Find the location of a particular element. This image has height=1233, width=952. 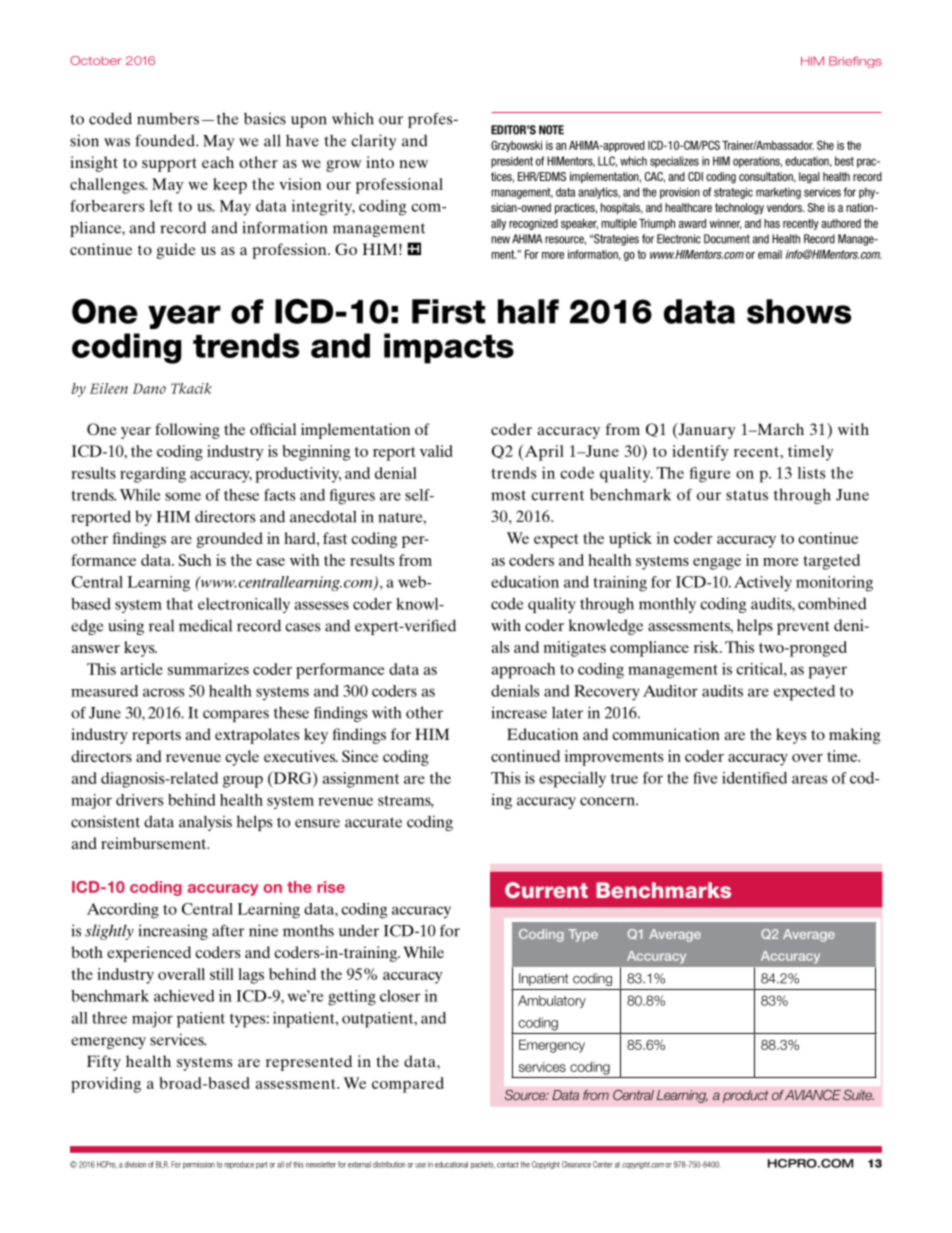

Actively is located at coordinates (763, 584).
